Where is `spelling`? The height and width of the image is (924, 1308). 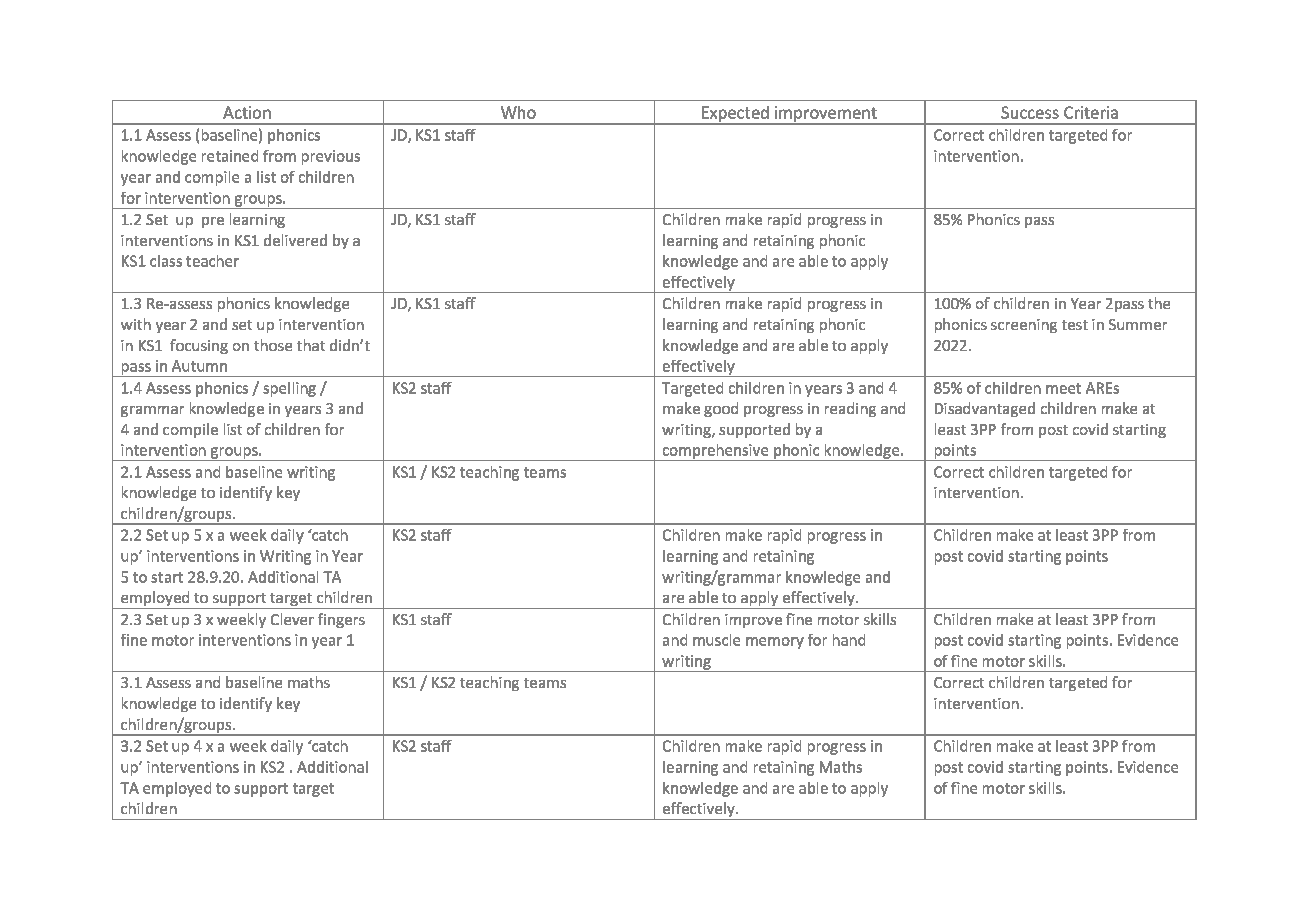
spelling is located at coordinates (289, 389).
